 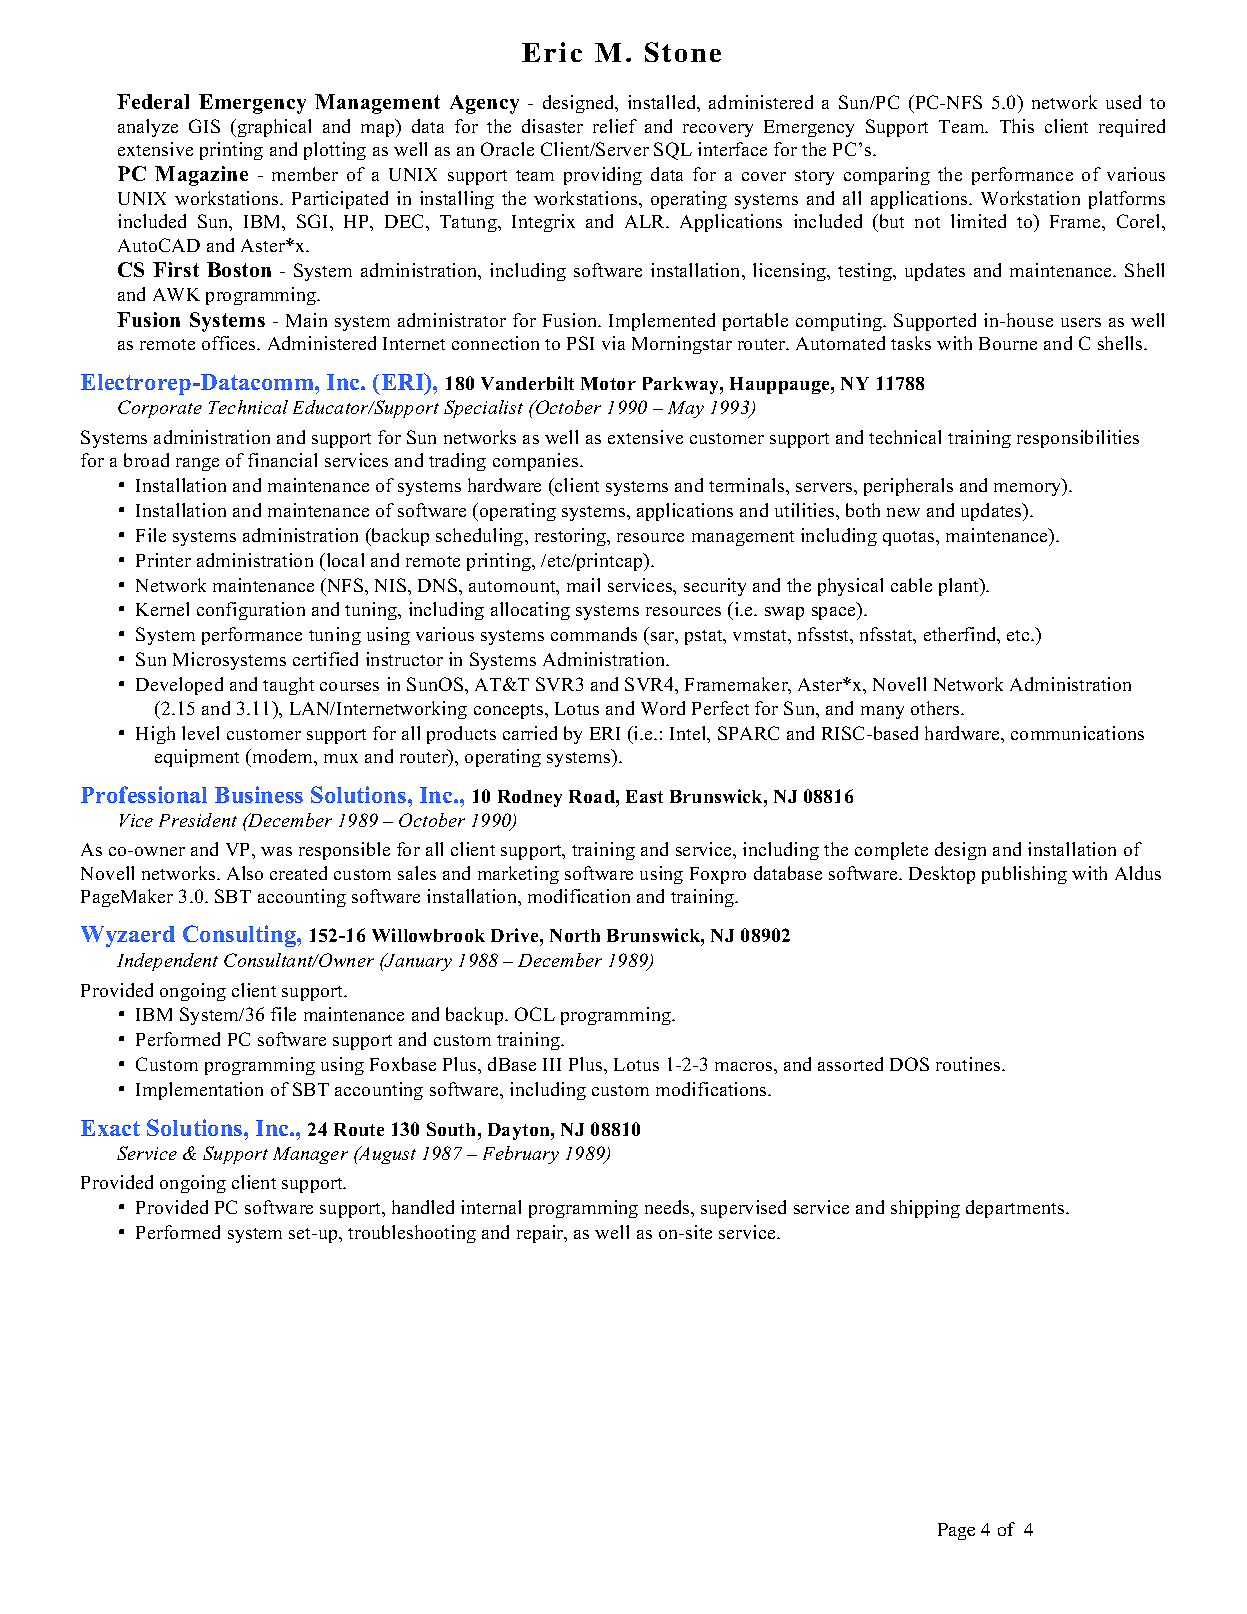 I want to click on This, so click(x=1017, y=126).
